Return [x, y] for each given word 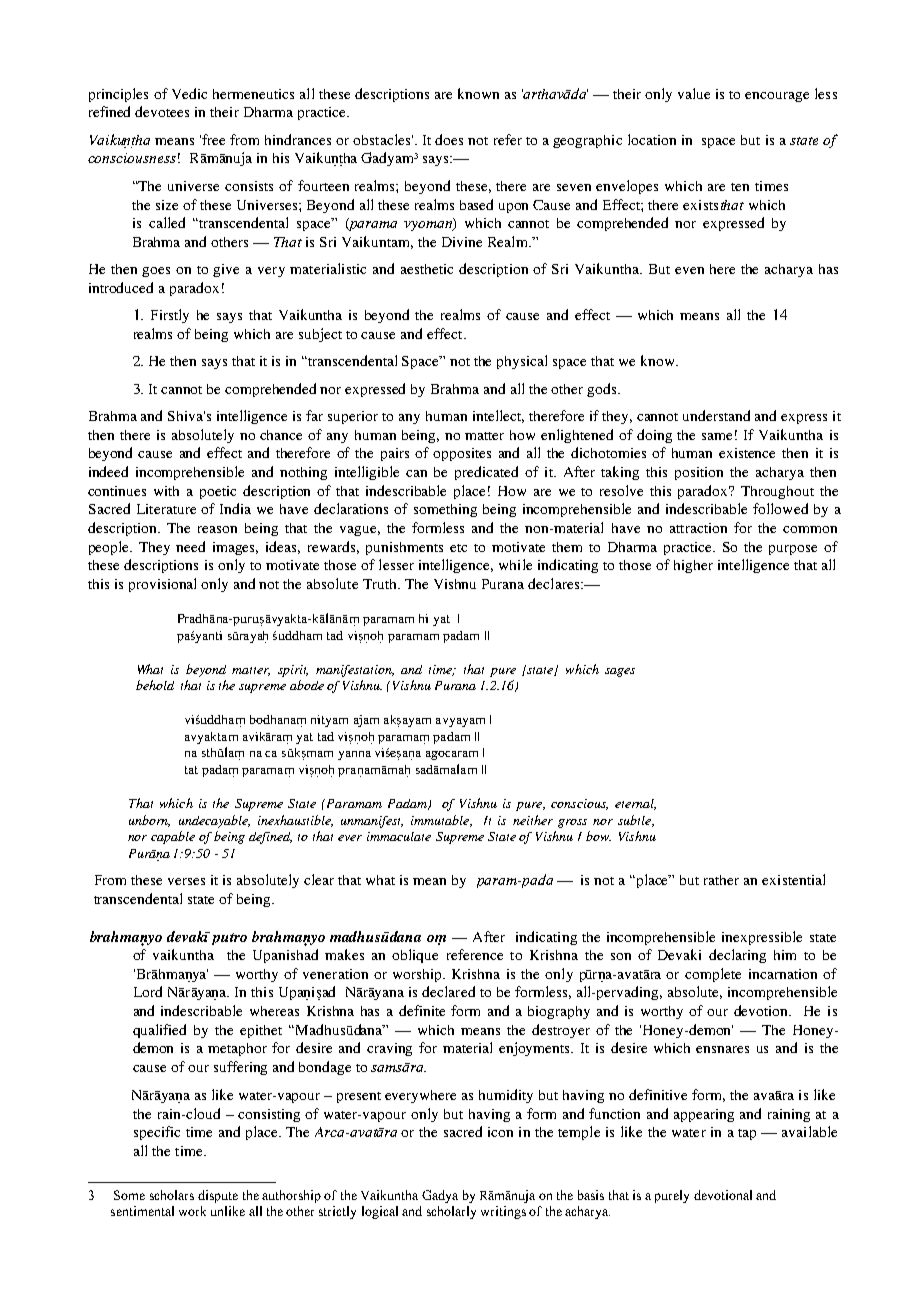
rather [721, 880]
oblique [415, 956]
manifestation [355, 671]
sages [620, 672]
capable [173, 837]
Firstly [170, 316]
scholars [172, 1195]
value [694, 93]
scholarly [451, 1212]
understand [716, 415]
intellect [498, 416]
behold [155, 685]
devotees [162, 111]
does [449, 139]
